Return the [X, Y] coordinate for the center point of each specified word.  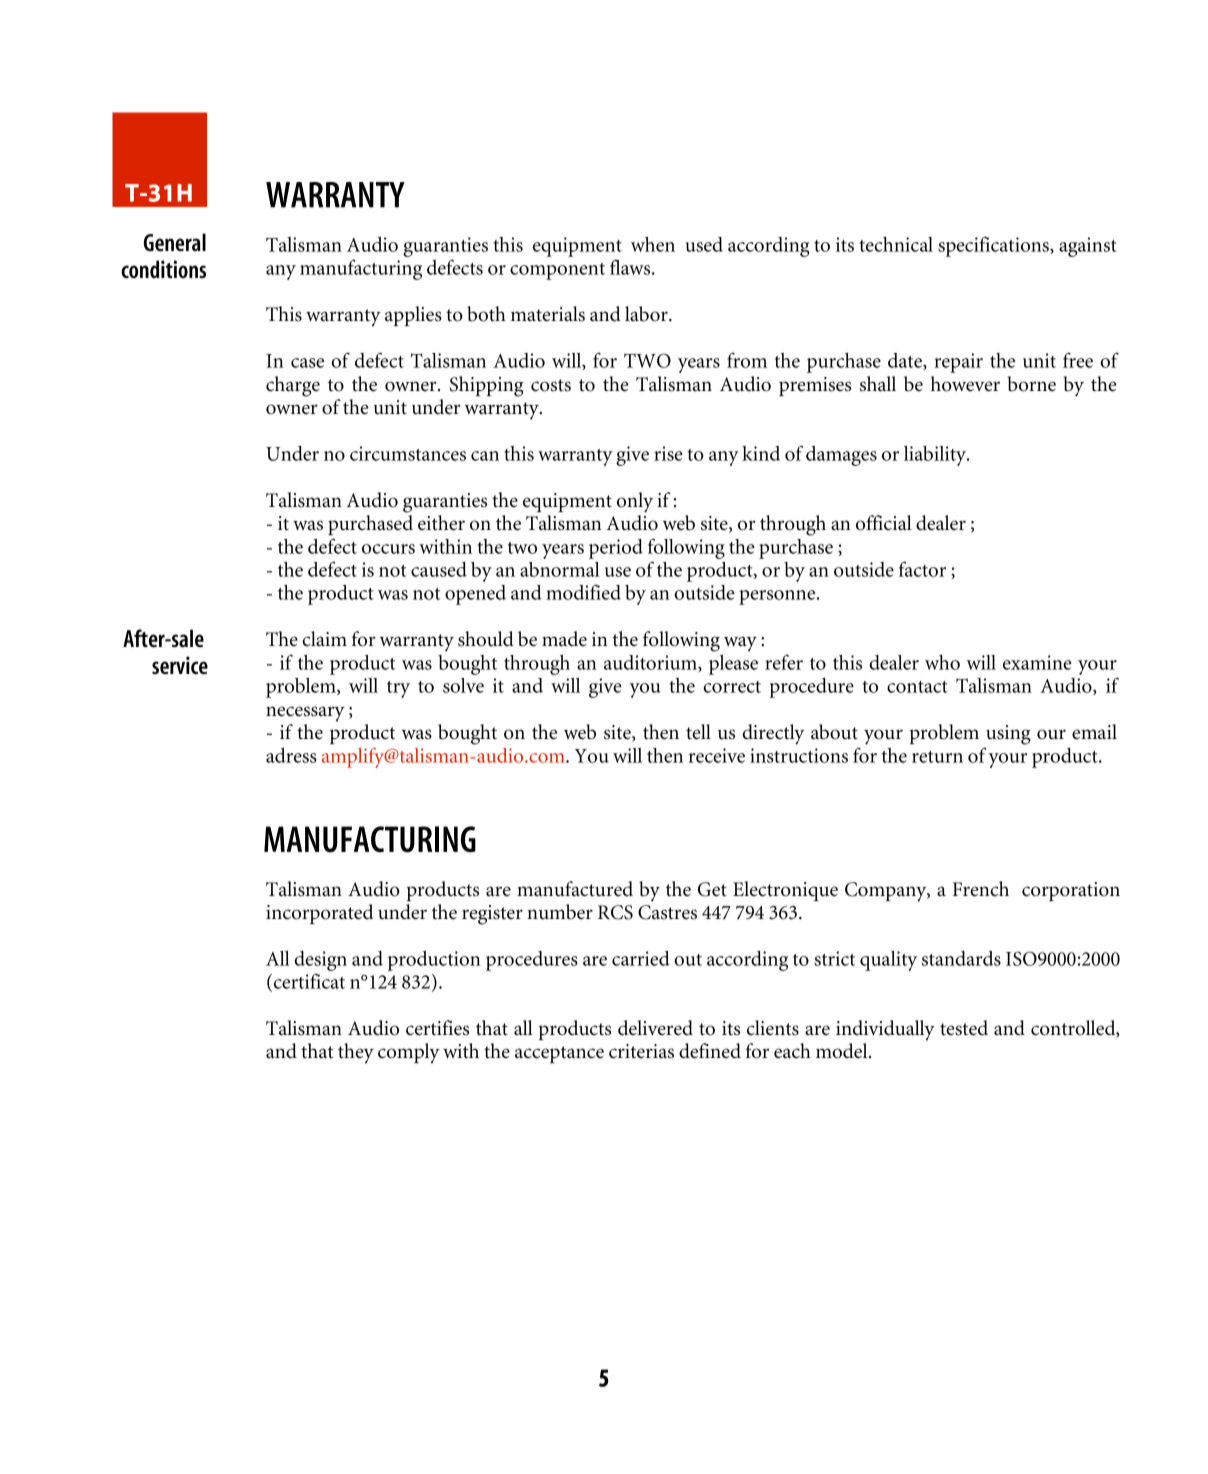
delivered [655, 1028]
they [356, 1053]
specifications [994, 246]
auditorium [651, 663]
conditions [163, 269]
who [942, 662]
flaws [631, 267]
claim [324, 639]
